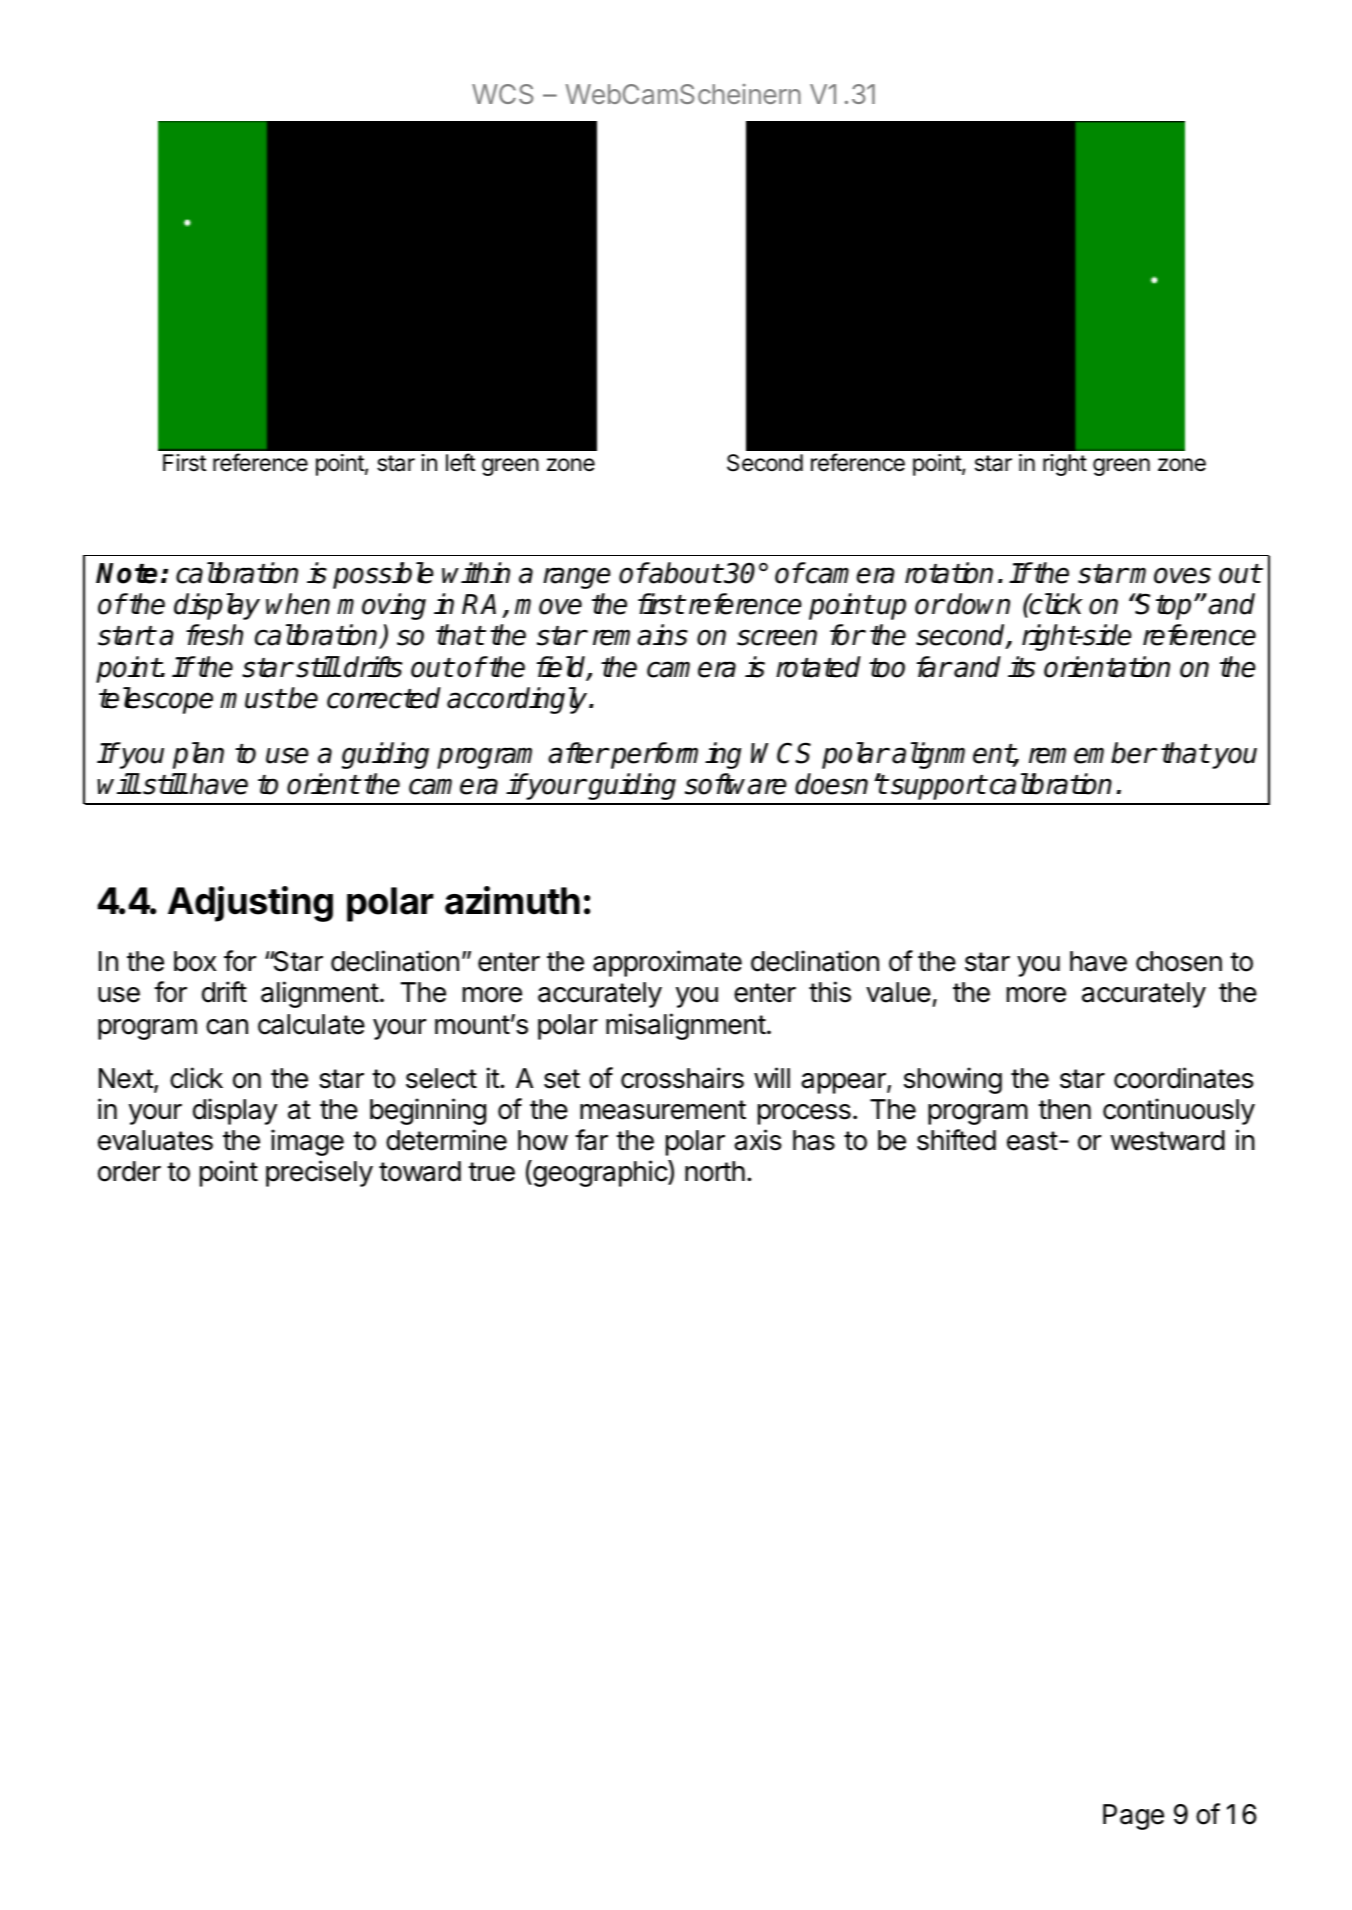 This screenshot has width=1352, height=1910. I want to click on plan, so click(198, 755).
